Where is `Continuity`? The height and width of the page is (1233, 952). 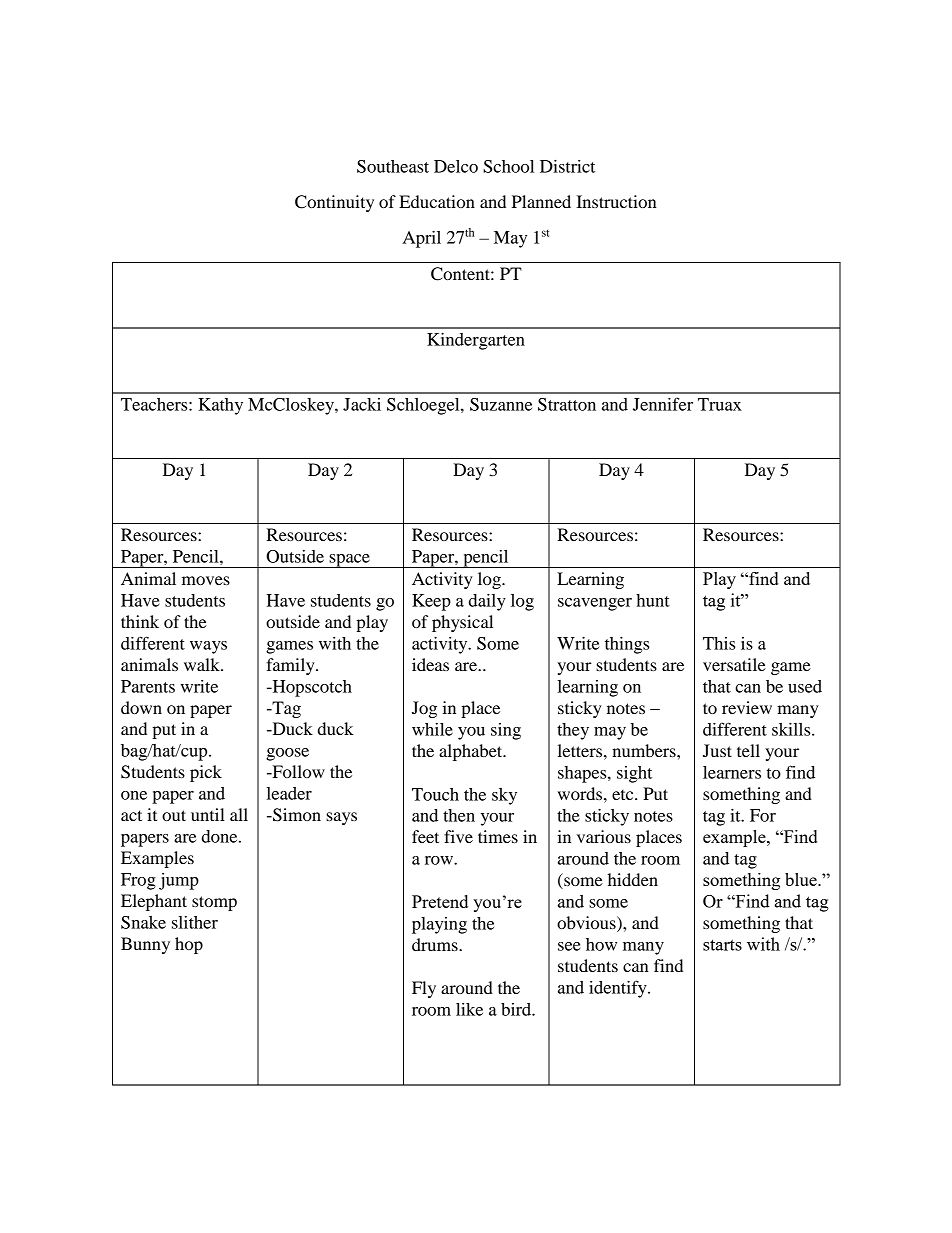
Continuity is located at coordinates (334, 203).
